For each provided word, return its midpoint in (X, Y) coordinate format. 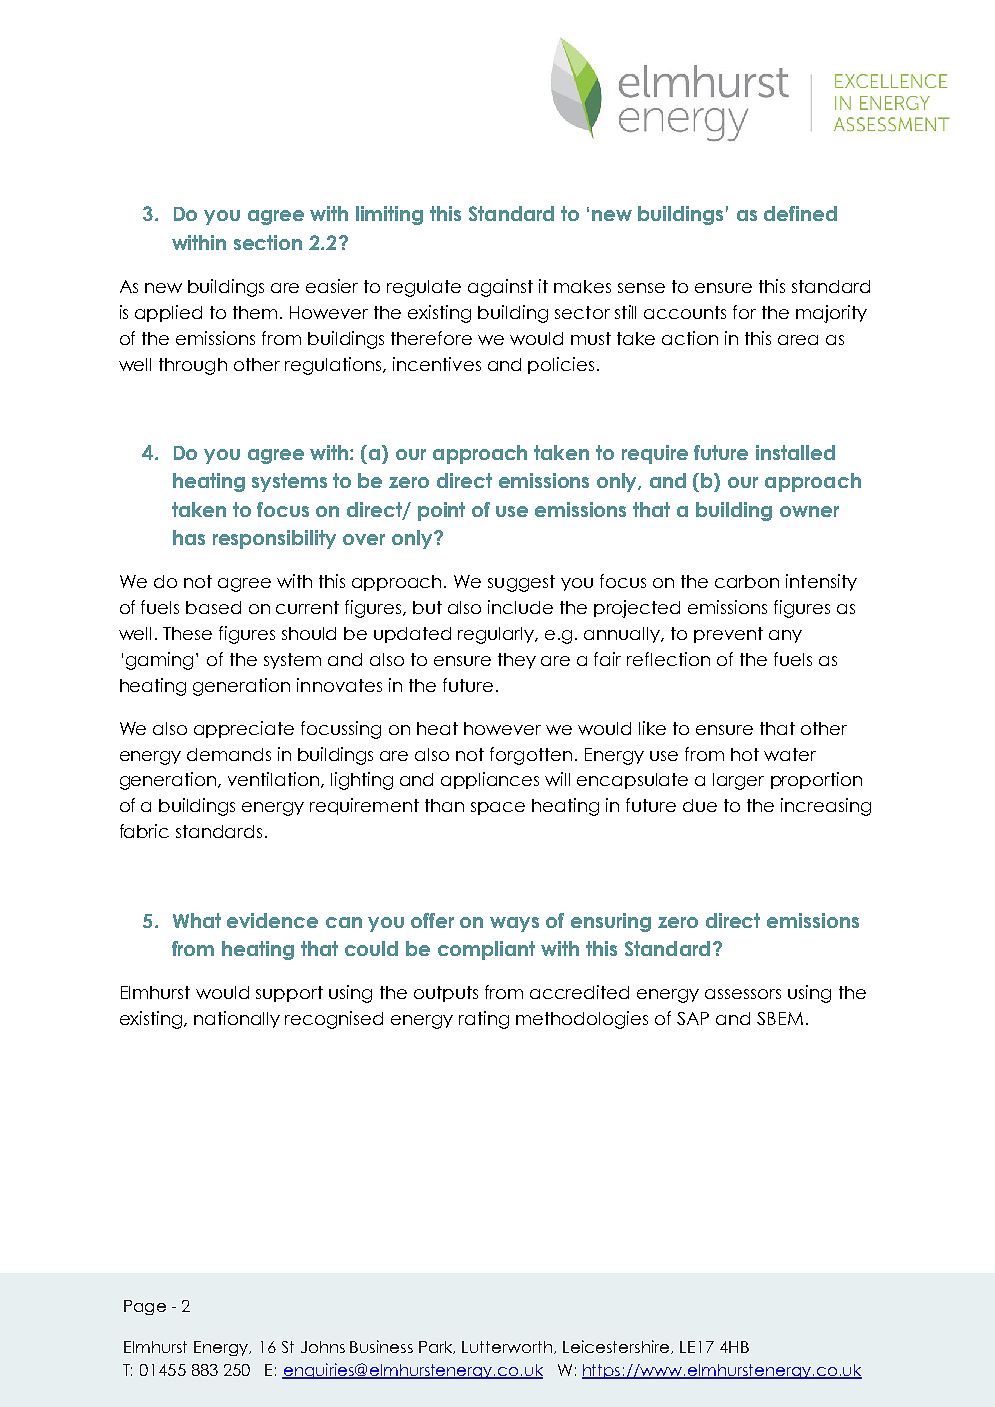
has (189, 537)
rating (484, 1020)
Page (145, 1307)
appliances (490, 780)
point (441, 511)
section (268, 242)
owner (809, 511)
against (500, 288)
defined (800, 213)
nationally (237, 1019)
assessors (743, 994)
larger (738, 781)
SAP (693, 1018)
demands (229, 754)
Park (437, 1347)
